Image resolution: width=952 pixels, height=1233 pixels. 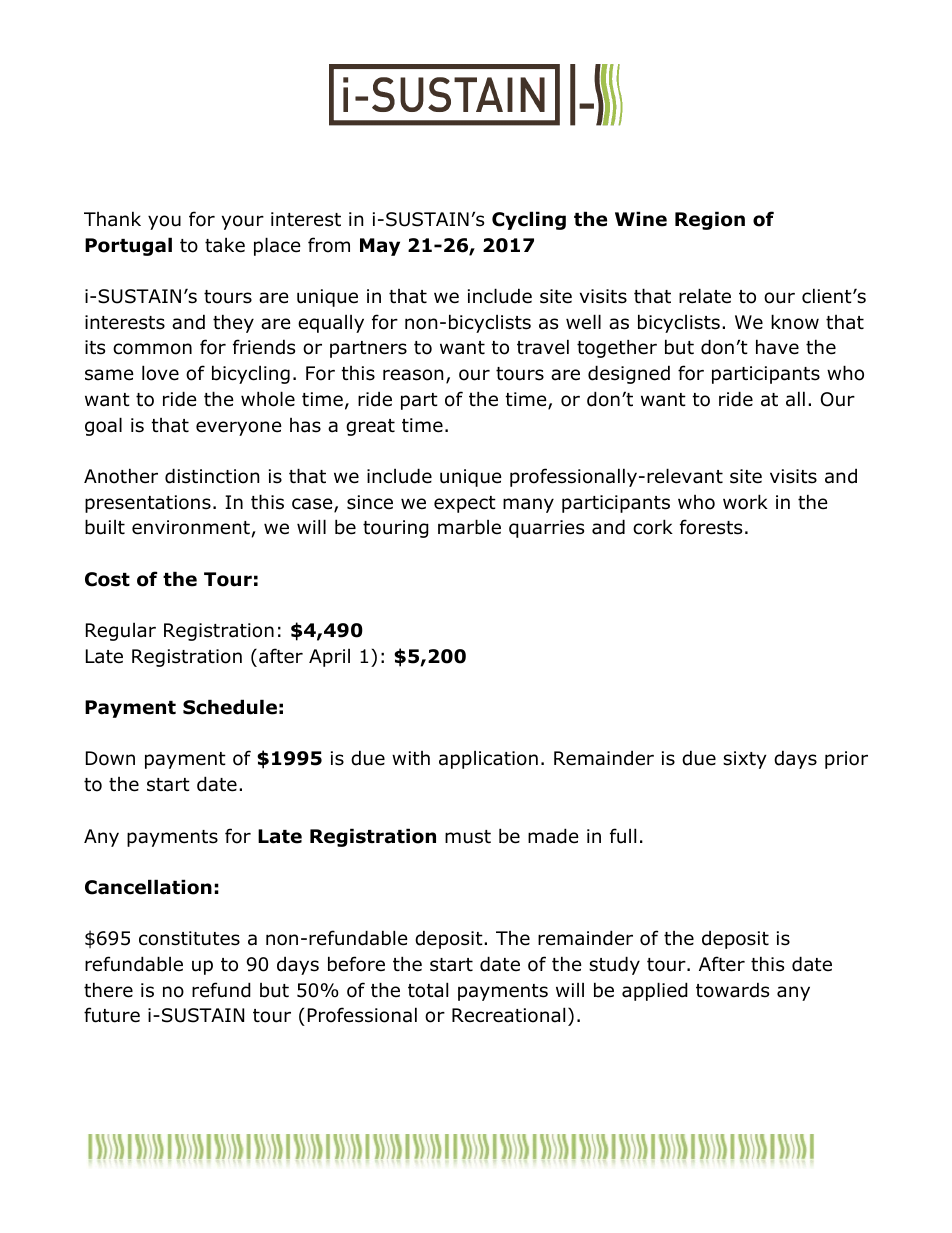 I want to click on take, so click(x=225, y=245).
